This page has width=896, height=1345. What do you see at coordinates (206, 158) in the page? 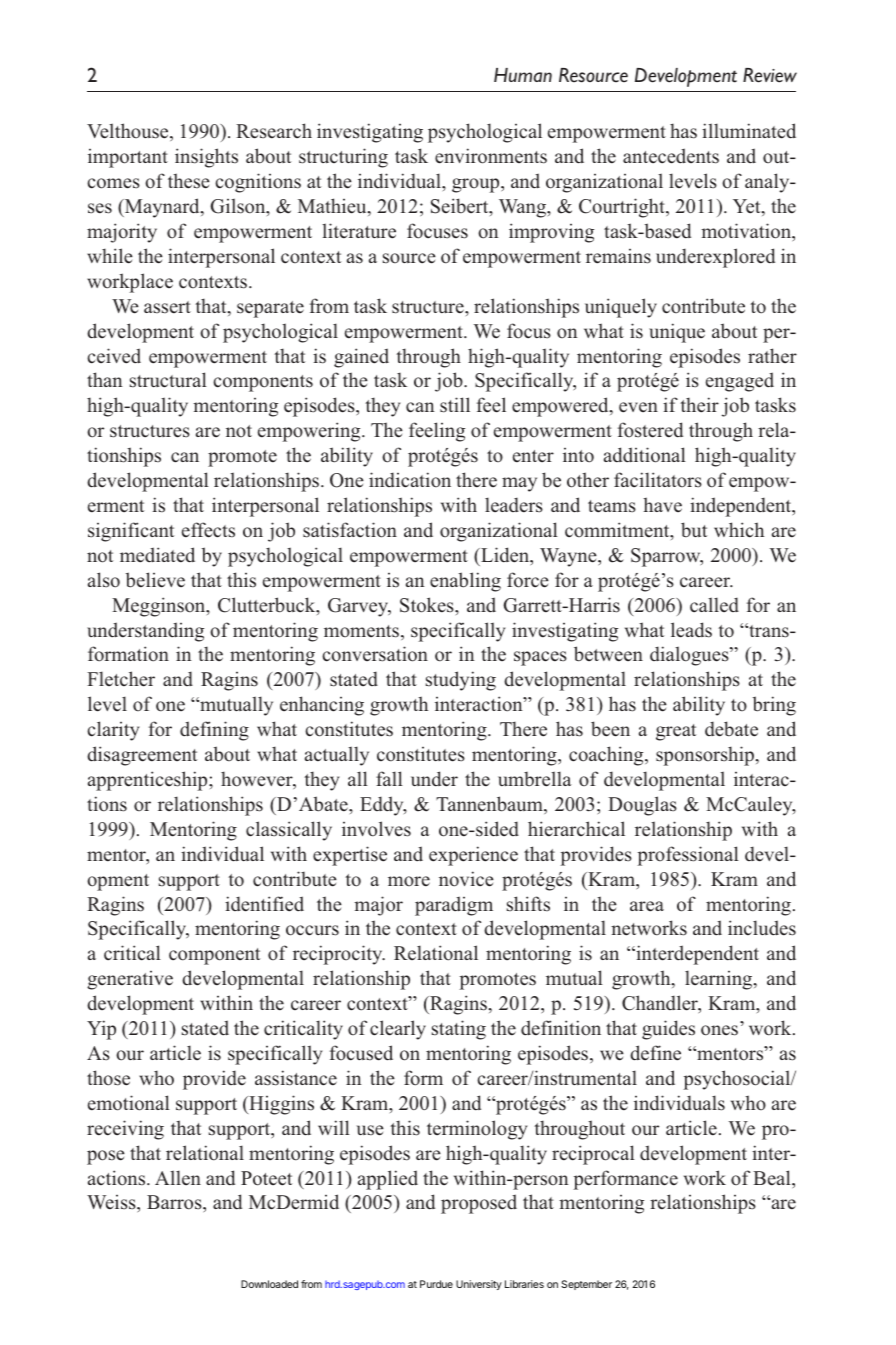
I see `insights` at bounding box center [206, 158].
